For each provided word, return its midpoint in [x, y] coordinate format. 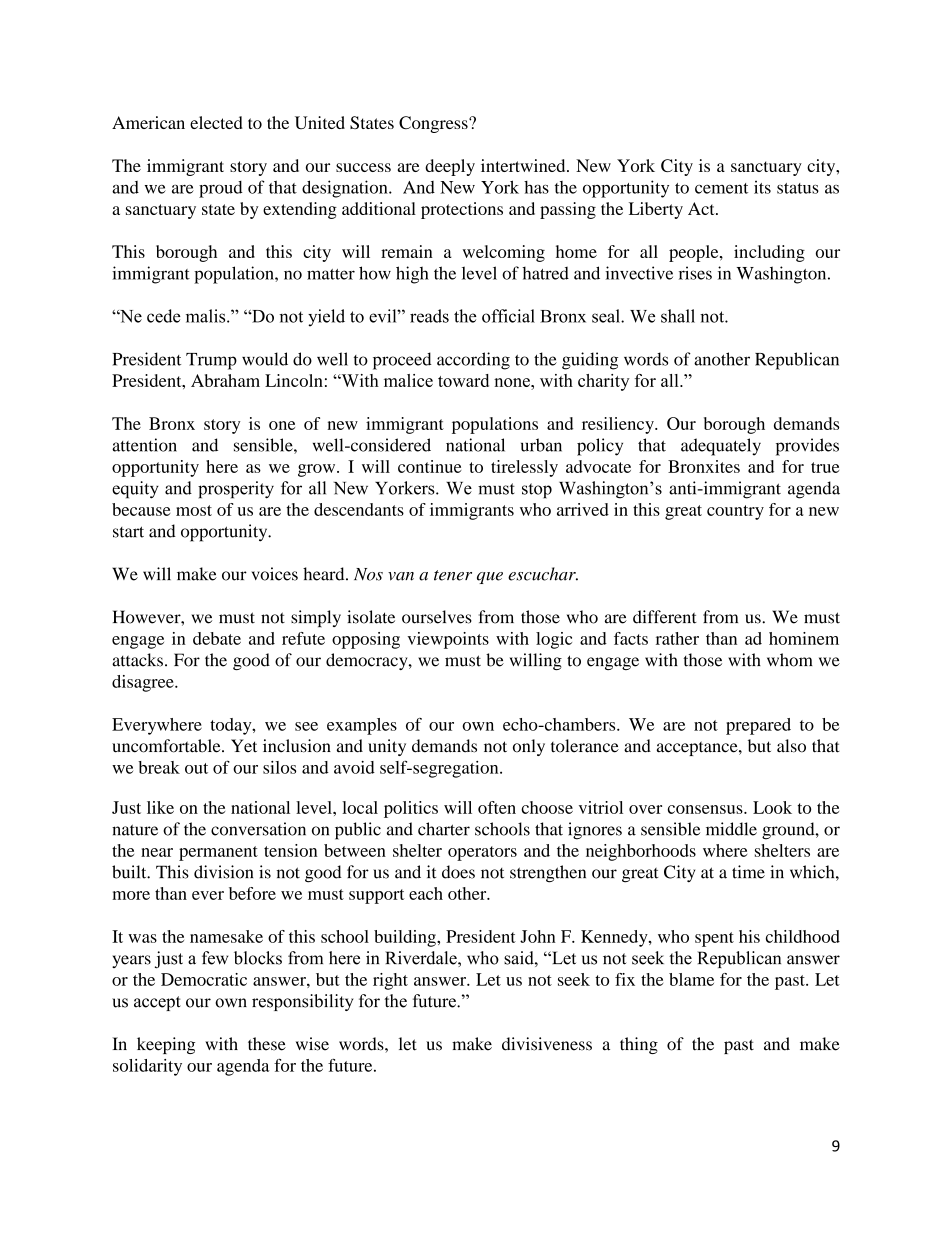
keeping [166, 1045]
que [490, 578]
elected [216, 122]
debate [217, 638]
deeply [450, 167]
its [762, 187]
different [665, 617]
